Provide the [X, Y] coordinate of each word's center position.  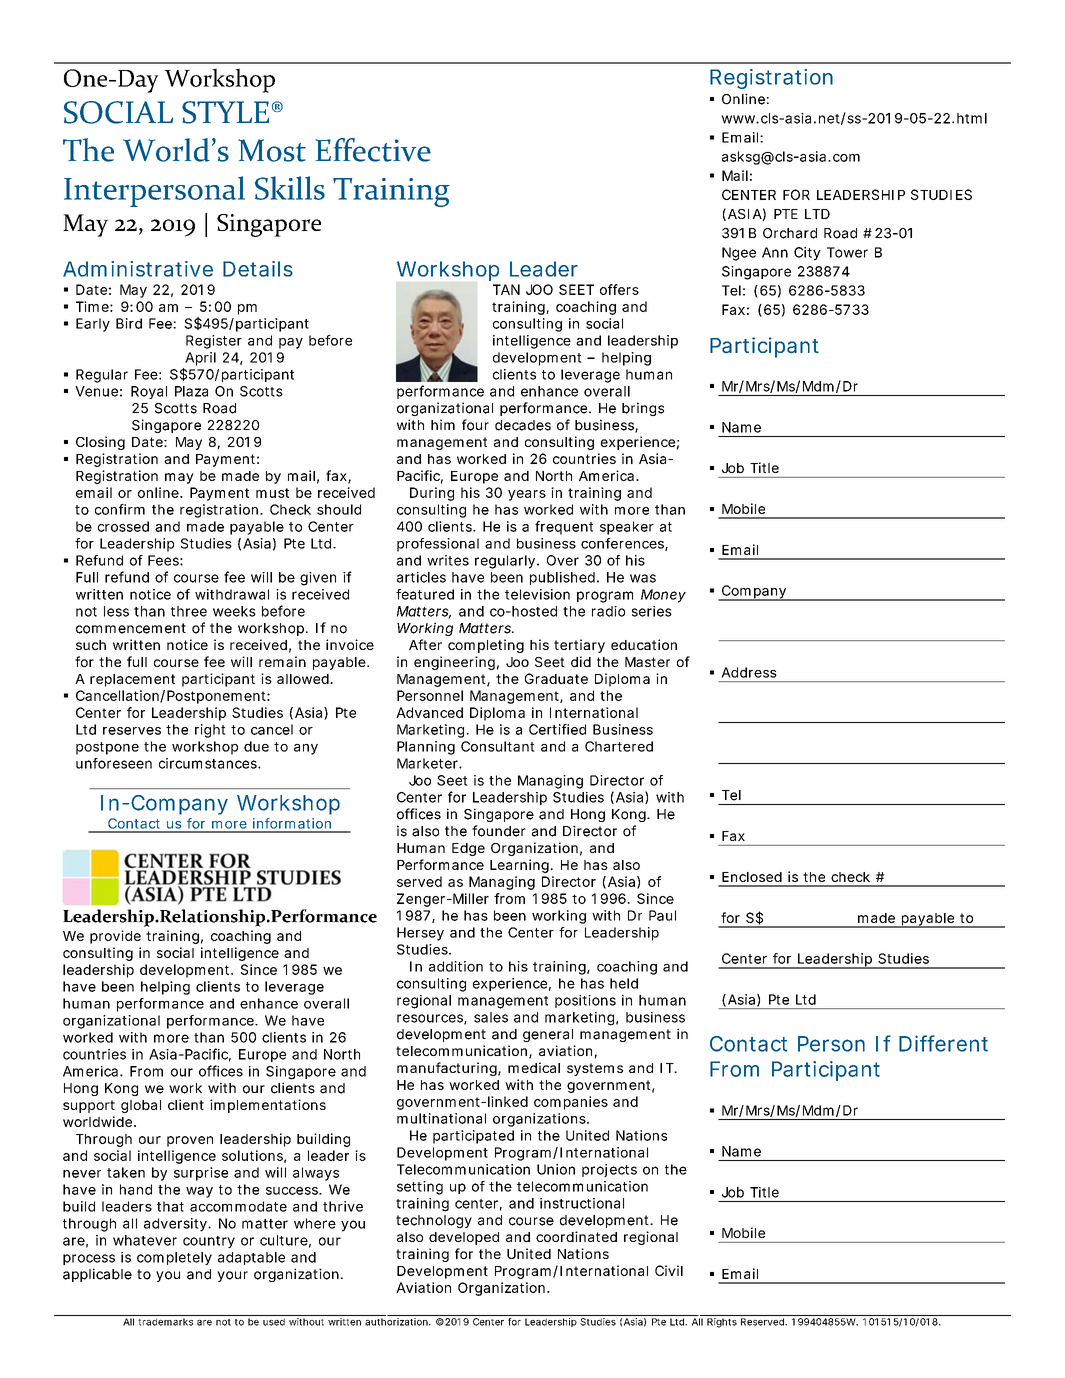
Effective [373, 150]
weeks [234, 611]
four [475, 425]
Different [943, 1043]
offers [619, 289]
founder [499, 831]
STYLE [225, 112]
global [141, 1106]
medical [534, 1067]
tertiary [579, 646]
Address [749, 672]
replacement [132, 680]
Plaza [191, 391]
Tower [847, 252]
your [232, 1276]
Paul [662, 915]
